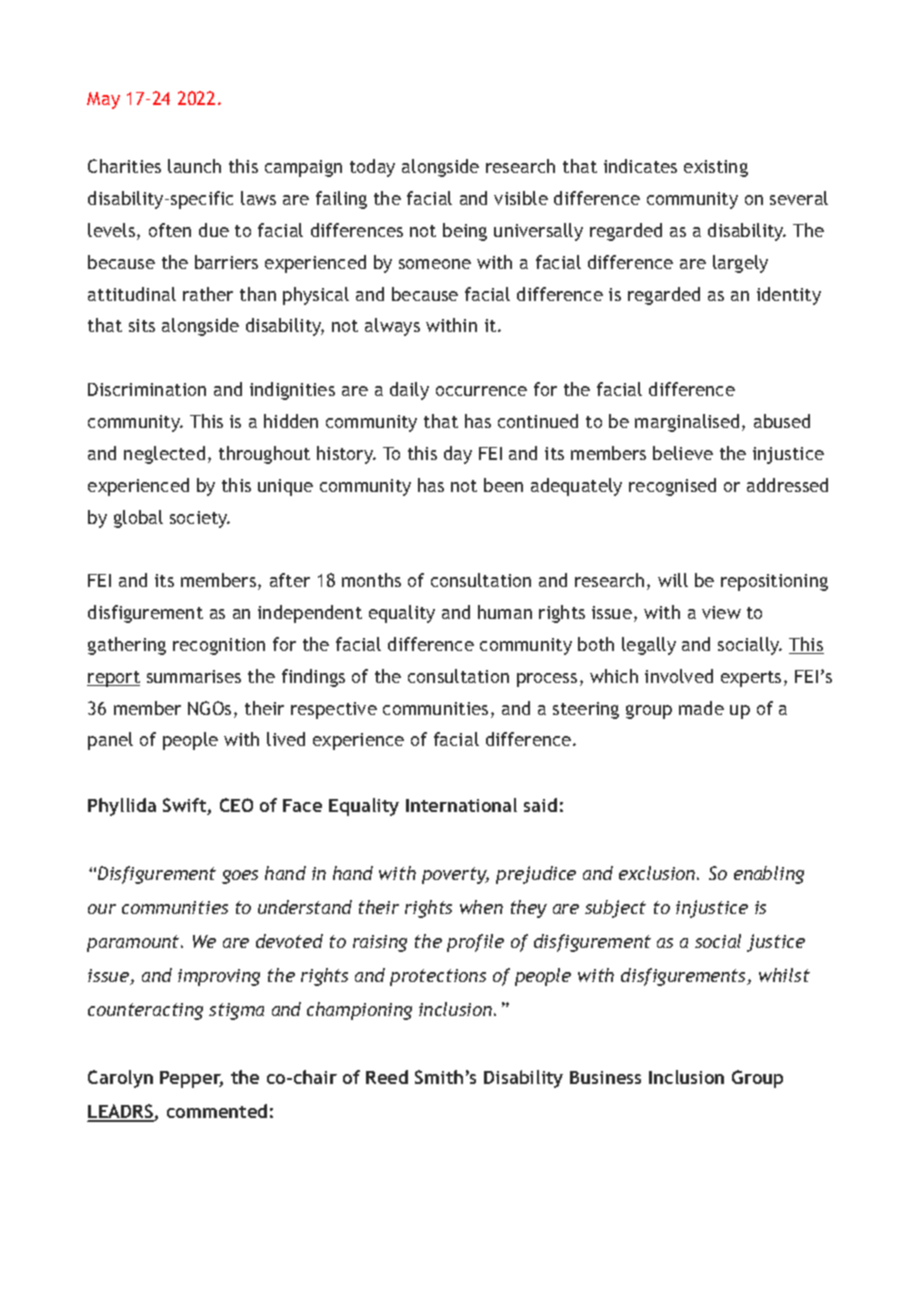 The height and width of the screenshot is (1308, 924). What do you see at coordinates (217, 1111) in the screenshot?
I see `commented` at bounding box center [217, 1111].
